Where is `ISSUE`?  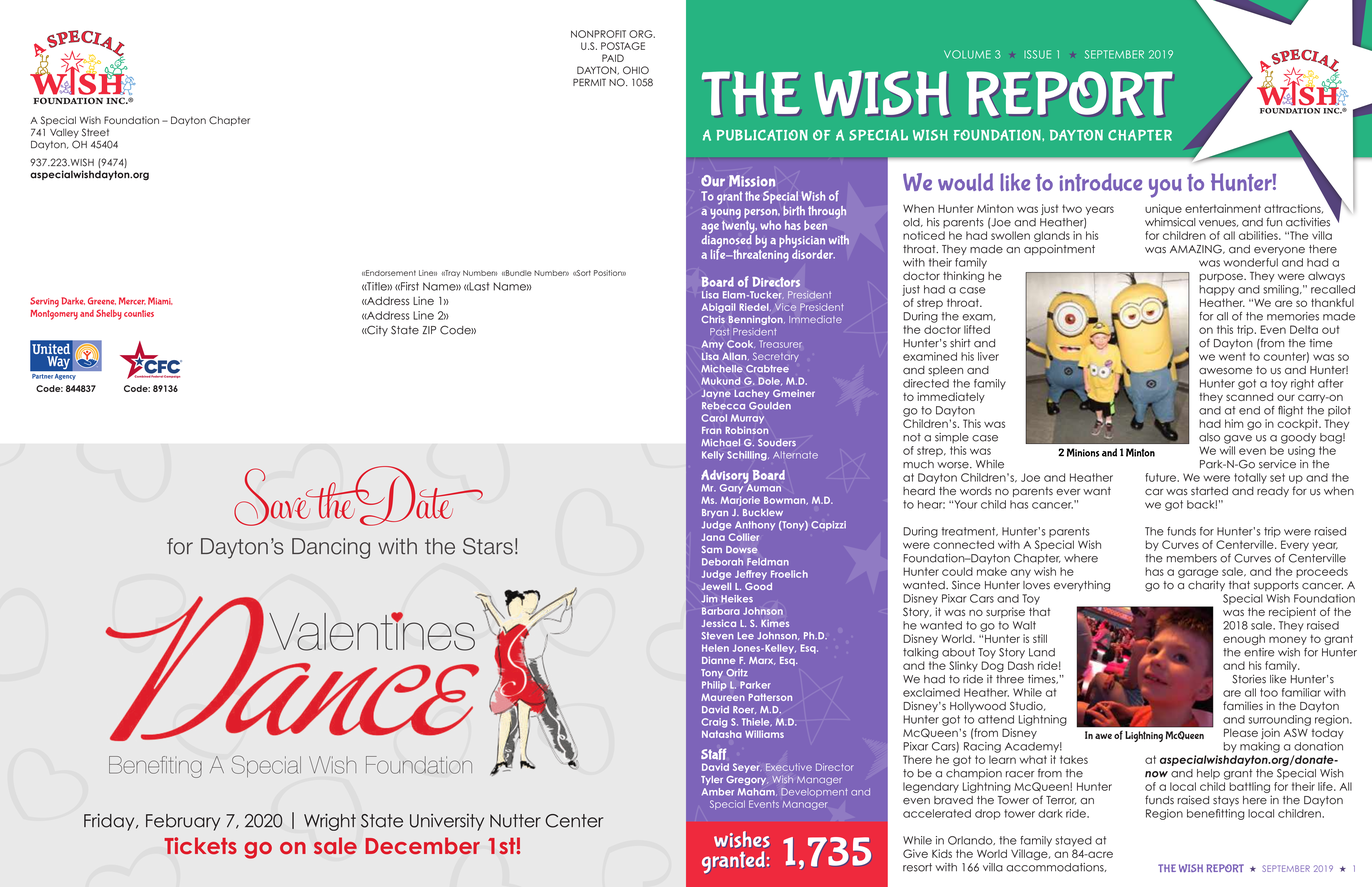 ISSUE is located at coordinates (1037, 54).
